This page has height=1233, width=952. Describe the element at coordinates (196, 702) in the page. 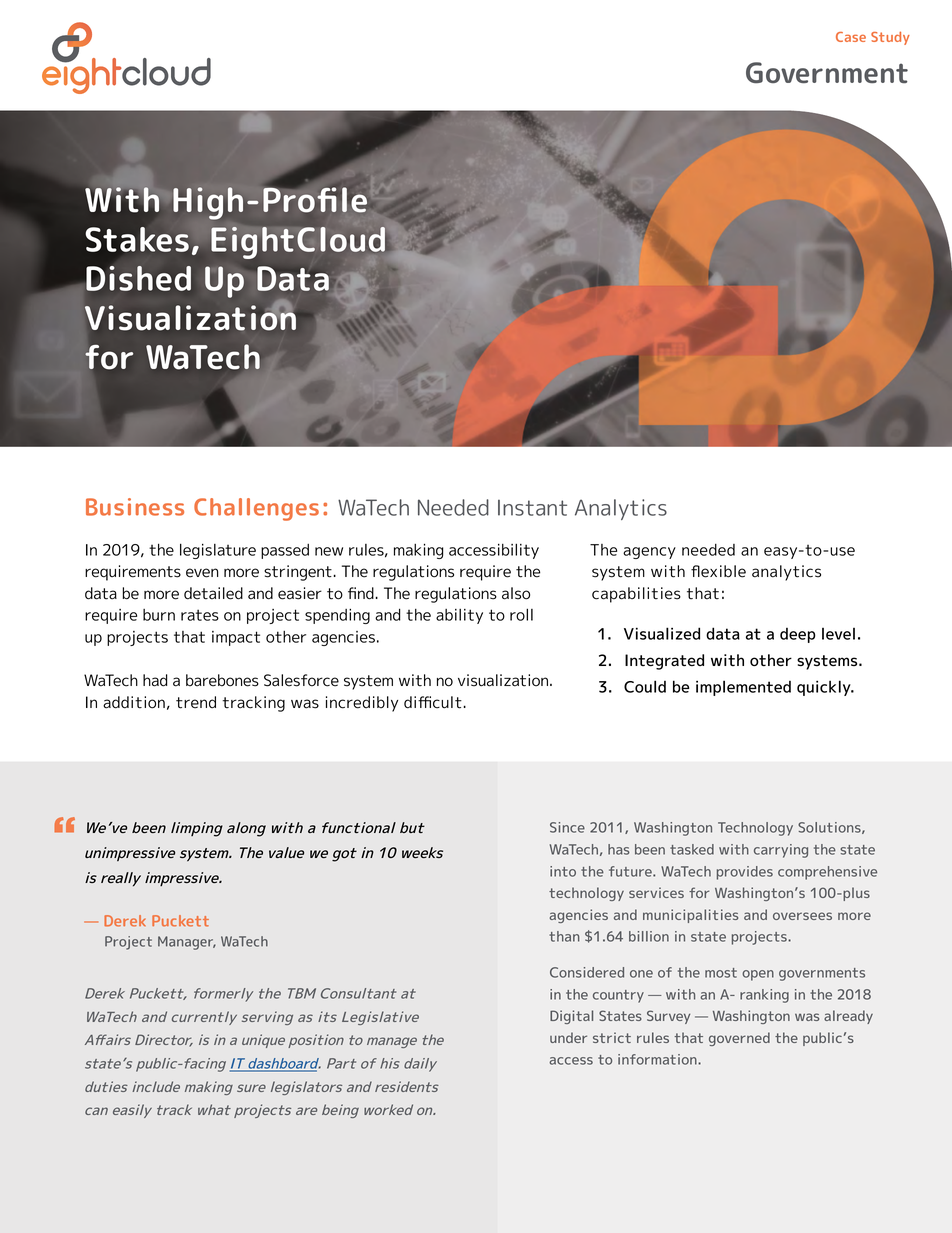

I see `trend` at that location.
